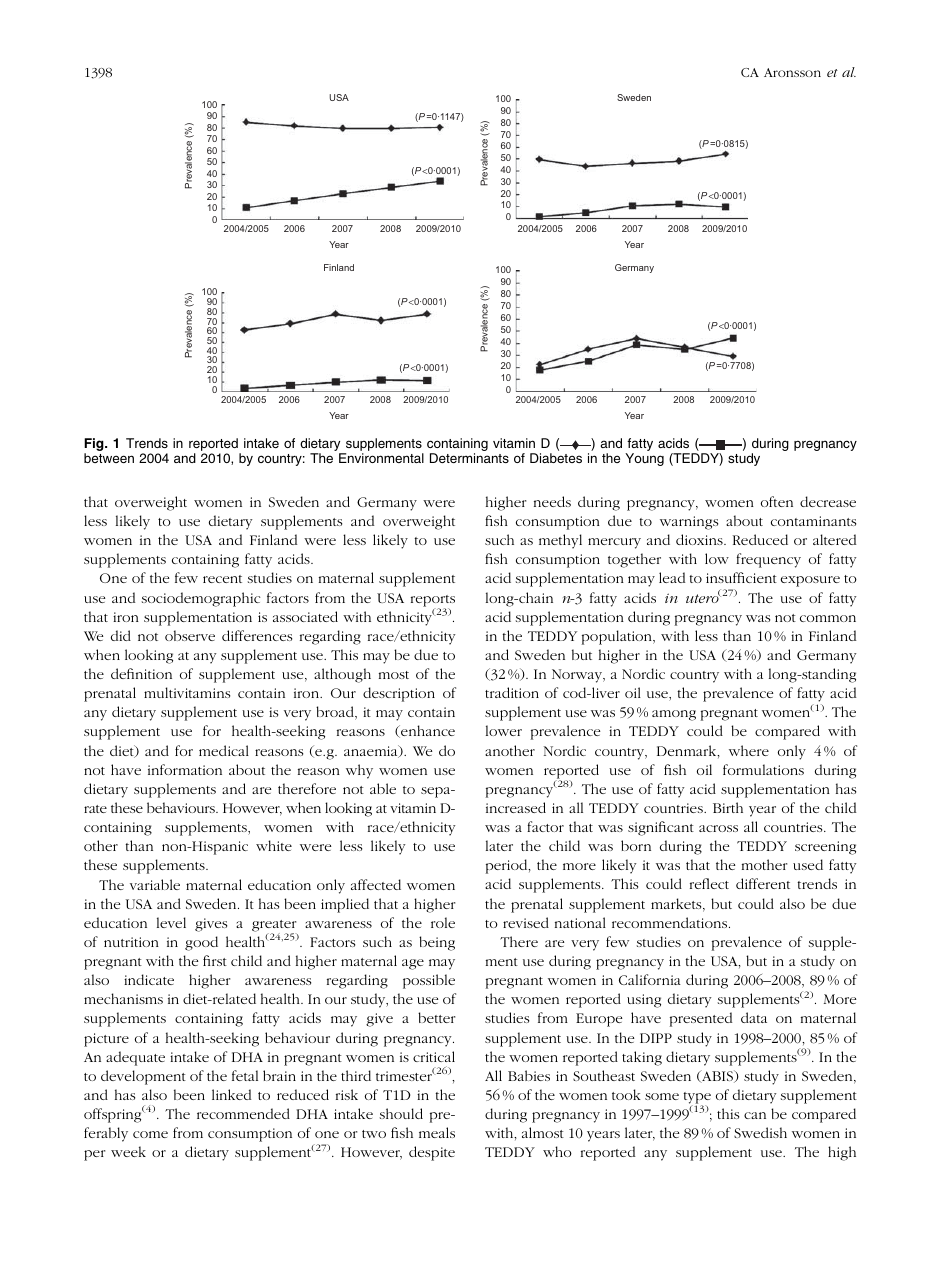 Image resolution: width=952 pixels, height=1270 pixels. Describe the element at coordinates (231, 1094) in the screenshot. I see `linked` at that location.
